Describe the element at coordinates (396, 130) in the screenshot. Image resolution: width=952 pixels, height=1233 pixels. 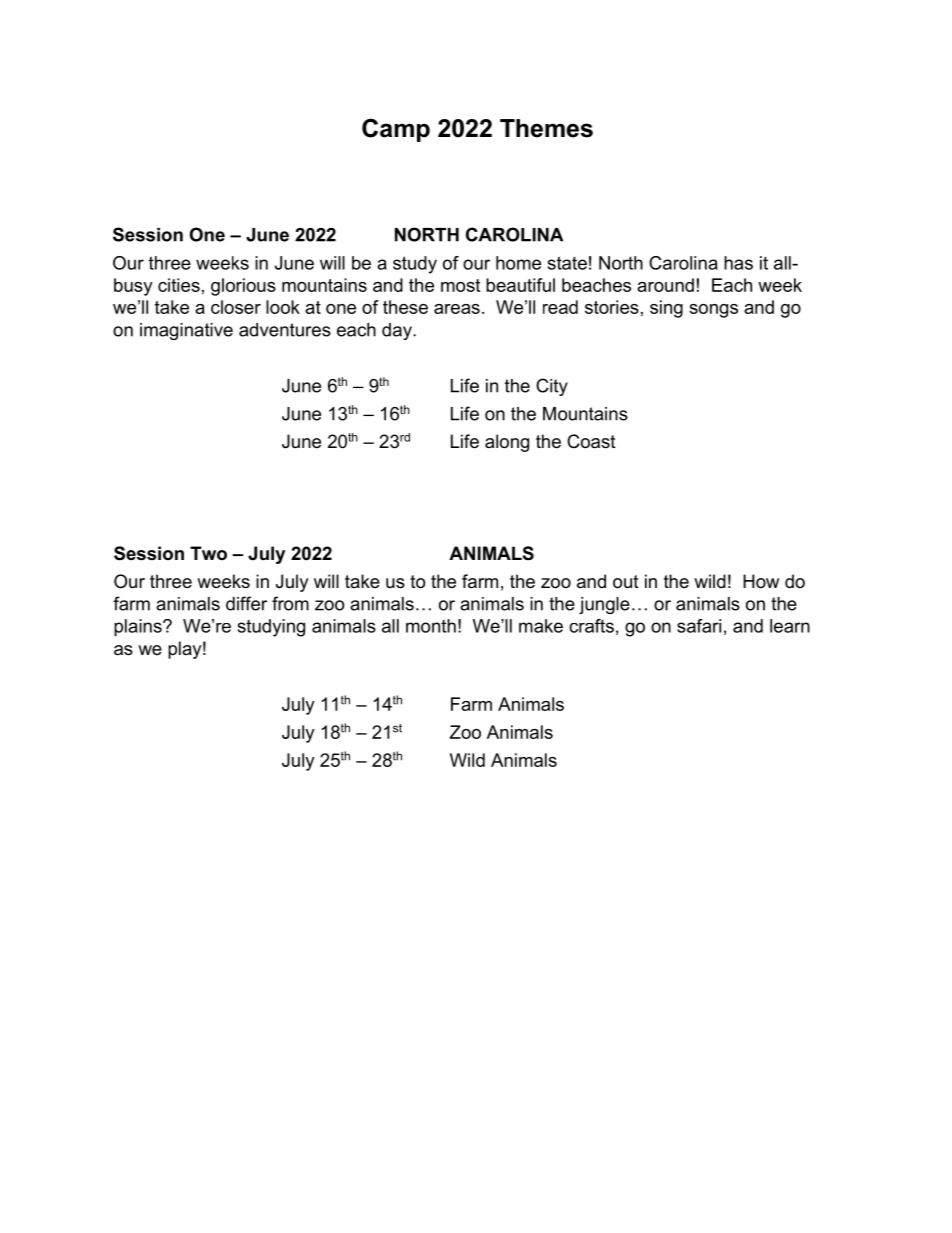
I see `Camp` at that location.
